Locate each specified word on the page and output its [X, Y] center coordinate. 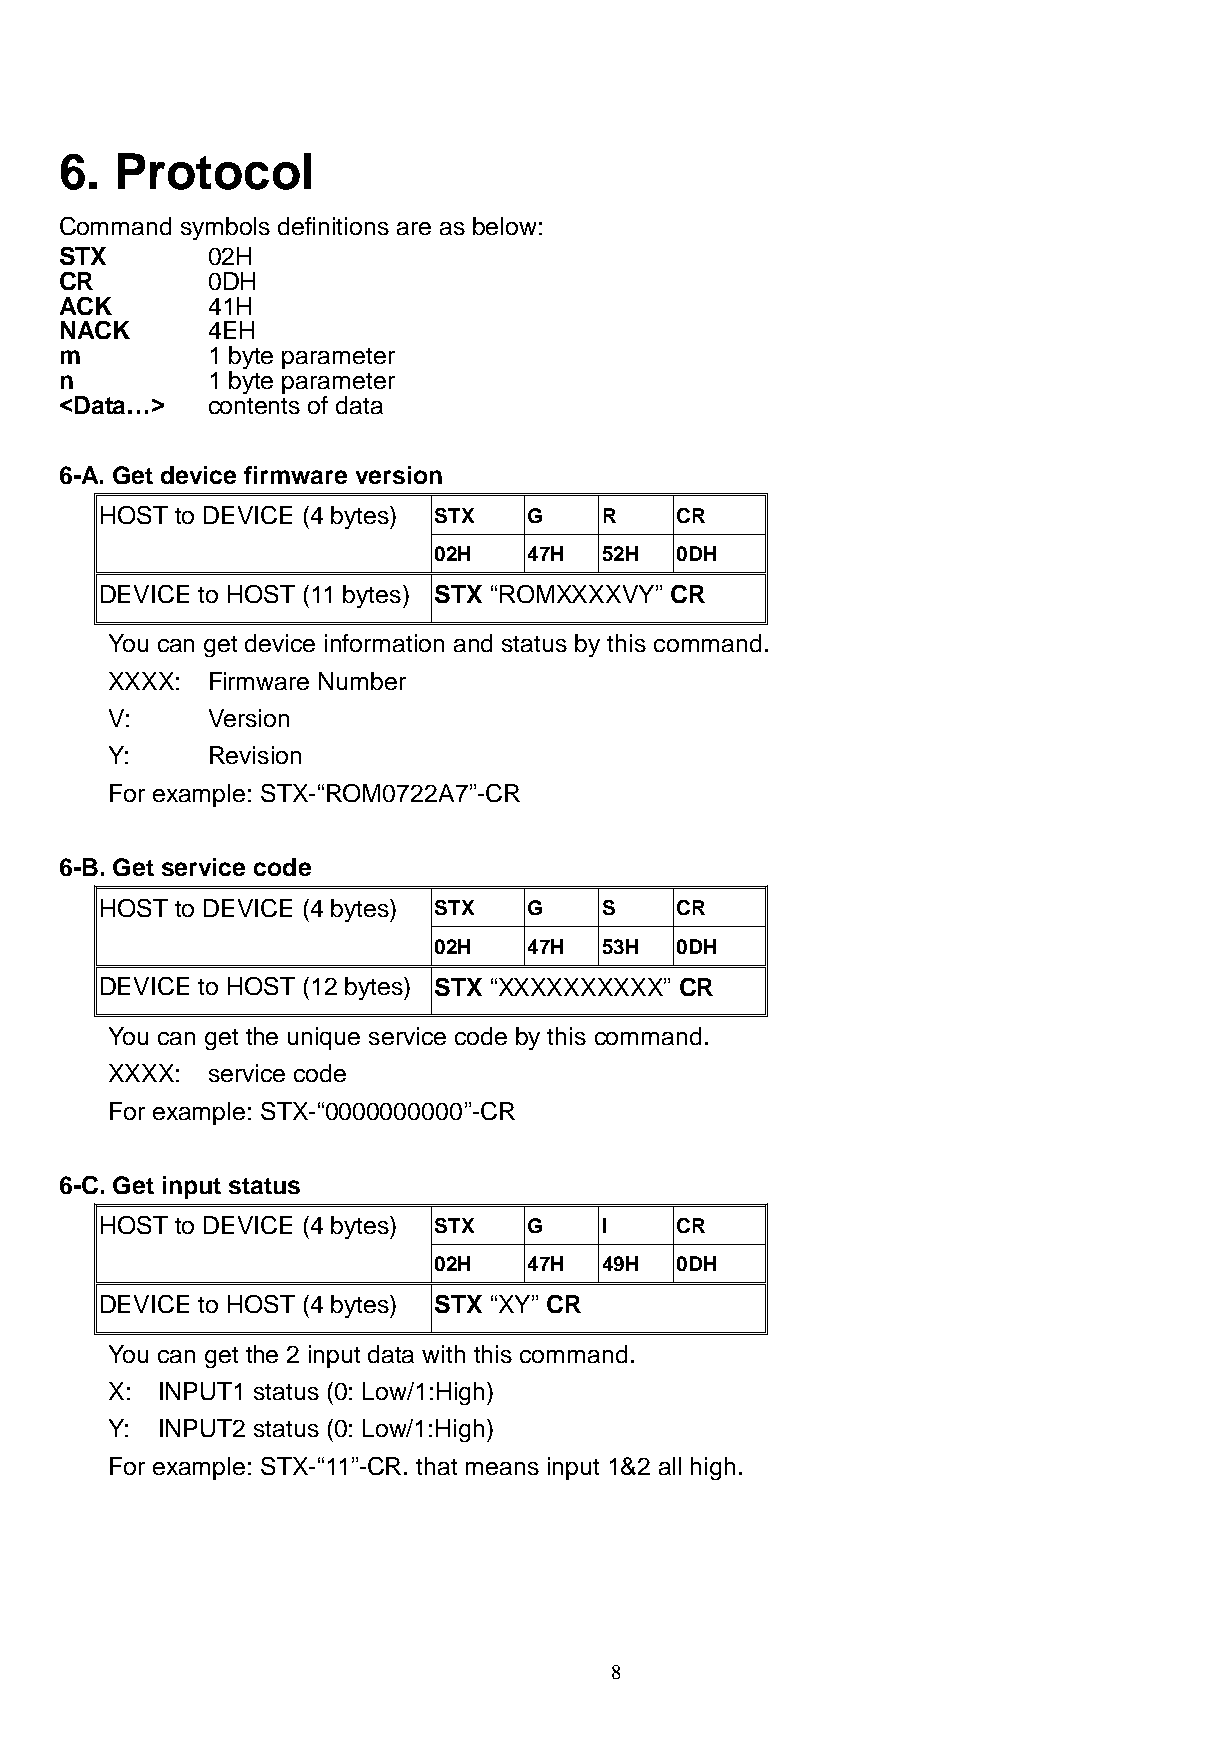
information [384, 643]
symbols [225, 228]
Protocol [214, 171]
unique [324, 1038]
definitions [333, 226]
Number [362, 681]
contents [254, 406]
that [436, 1466]
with [443, 1354]
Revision [255, 755]
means [502, 1468]
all [670, 1466]
